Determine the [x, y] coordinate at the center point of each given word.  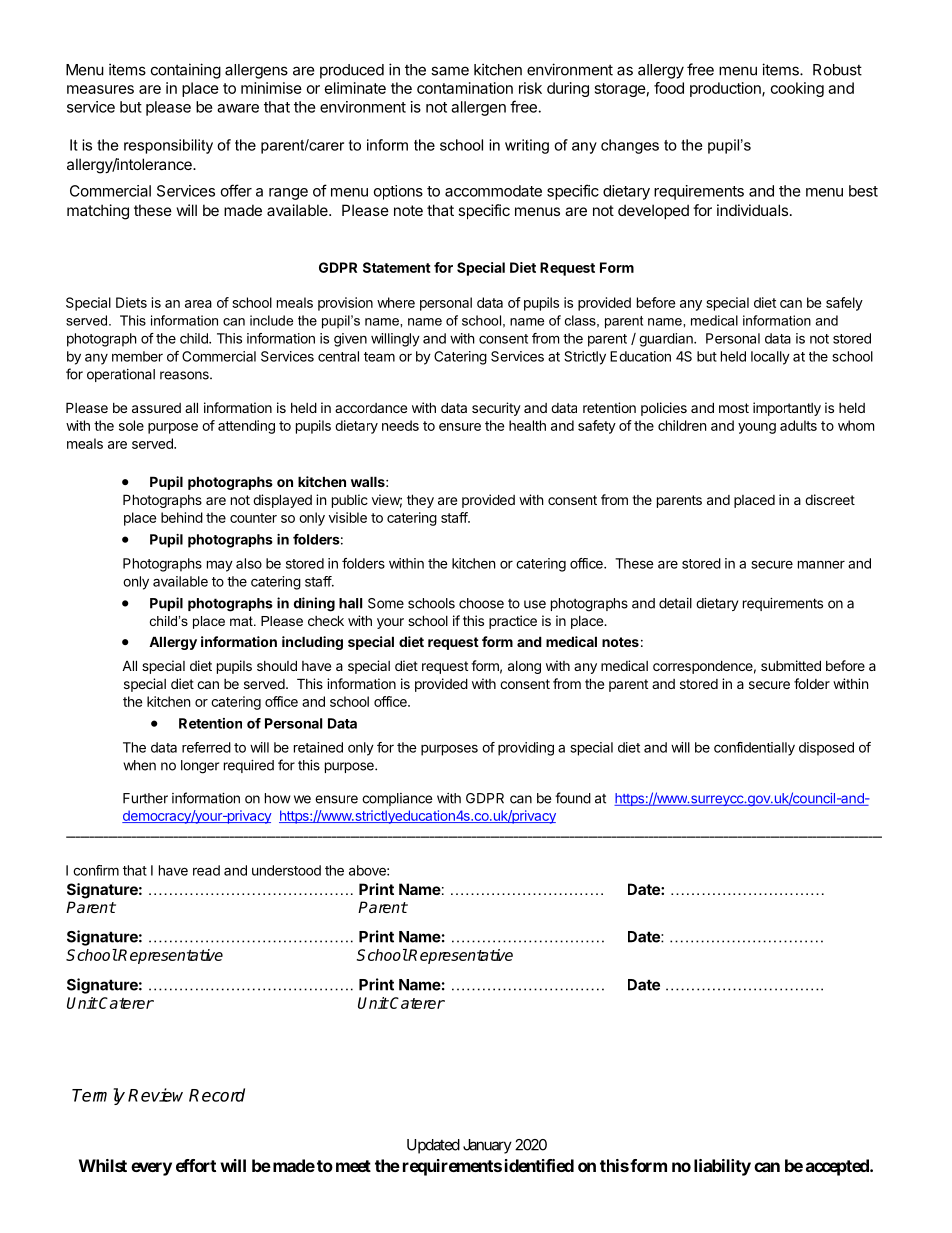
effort [196, 1165]
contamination [465, 88]
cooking [797, 89]
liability [722, 1167]
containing [186, 71]
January [487, 1146]
